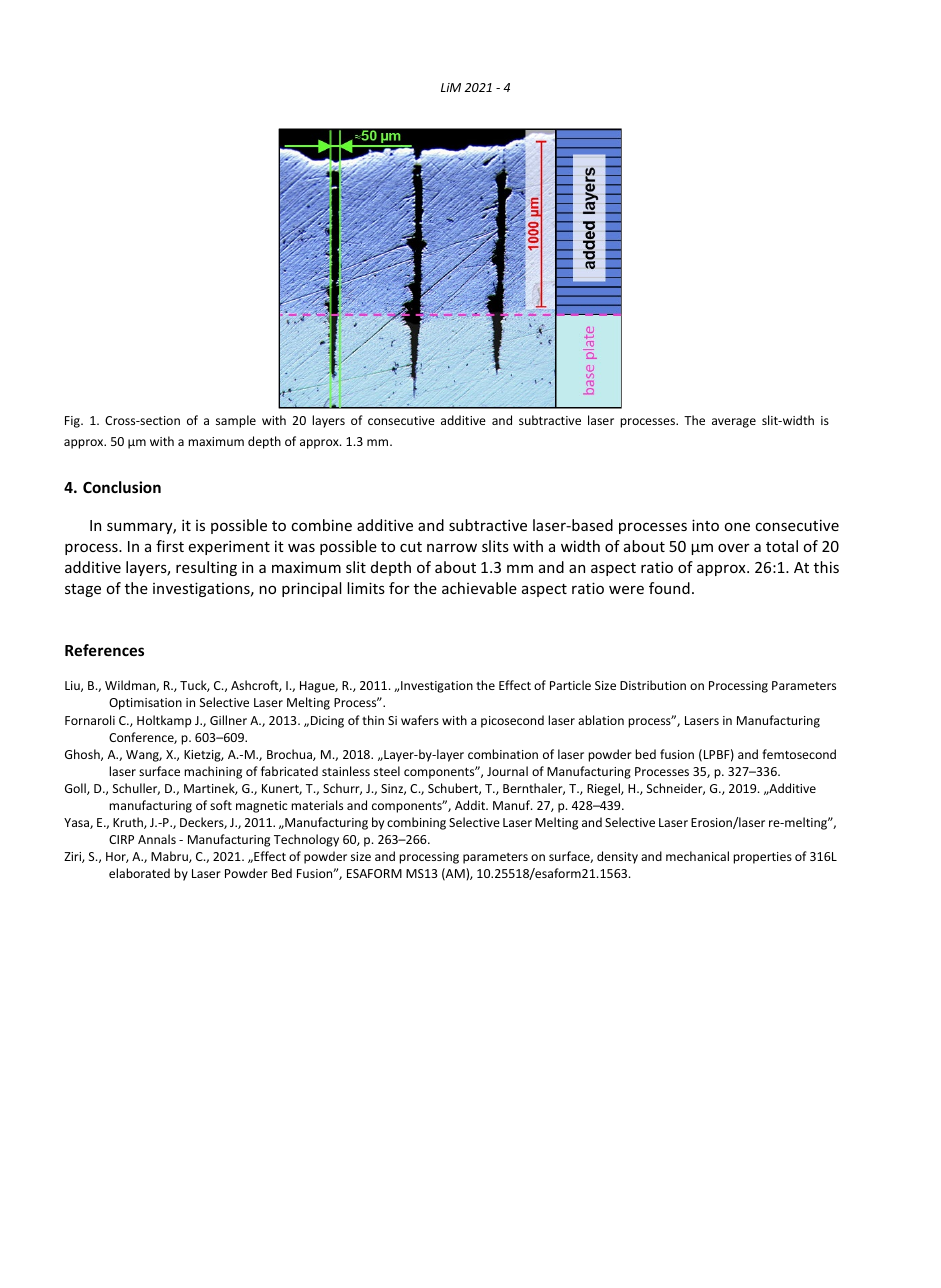 This screenshot has height=1288, width=941. What do you see at coordinates (236, 421) in the screenshot?
I see `sample` at bounding box center [236, 421].
